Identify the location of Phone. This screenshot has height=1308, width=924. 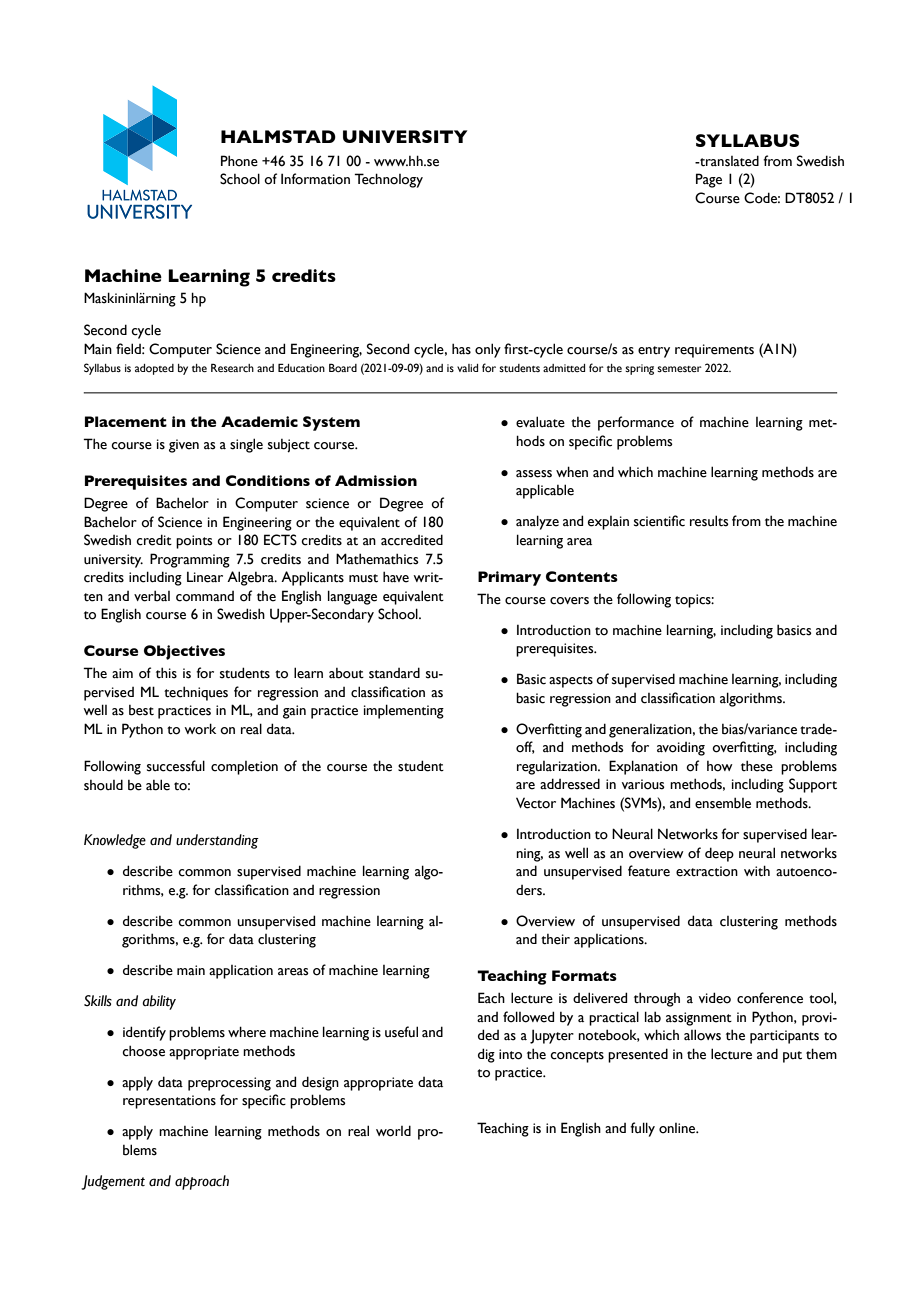
(239, 161).
